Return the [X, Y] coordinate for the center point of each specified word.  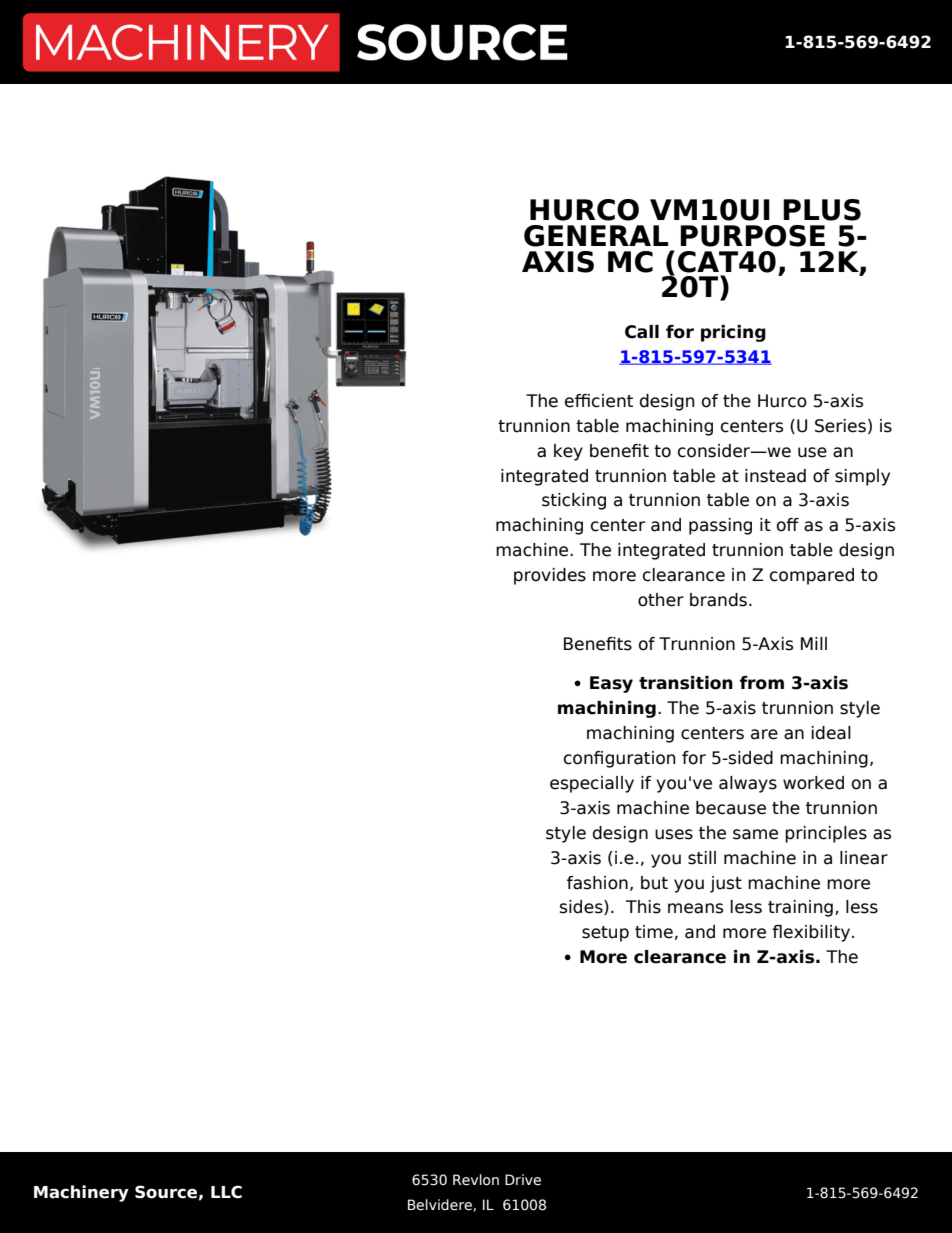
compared [812, 576]
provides [550, 576]
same [755, 834]
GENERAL [596, 236]
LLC [226, 1192]
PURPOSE [752, 236]
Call [642, 332]
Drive [523, 1180]
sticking [574, 501]
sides [582, 907]
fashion [597, 883]
